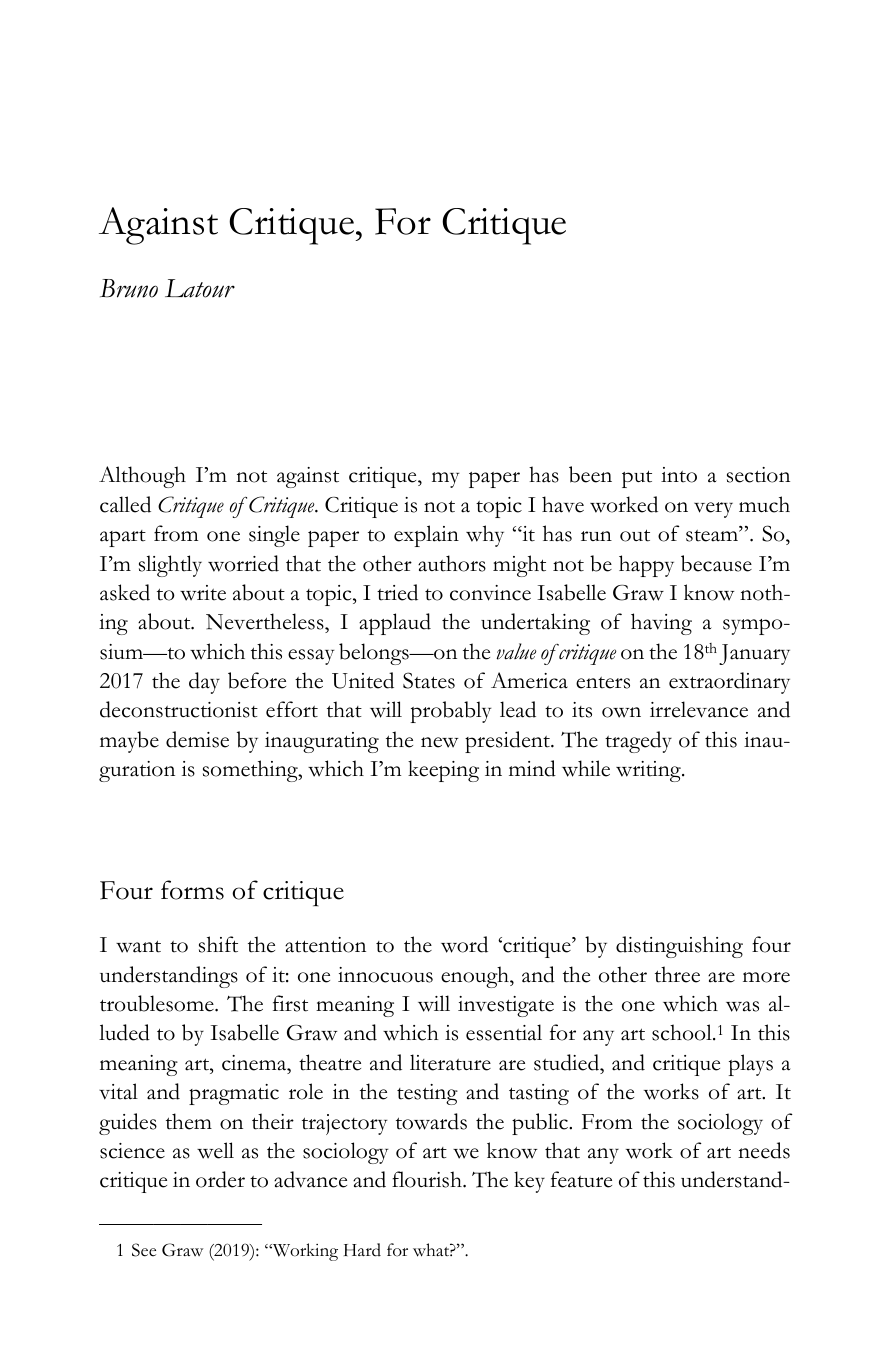 The image size is (896, 1364). Describe the element at coordinates (590, 474) in the document. I see `been` at that location.
